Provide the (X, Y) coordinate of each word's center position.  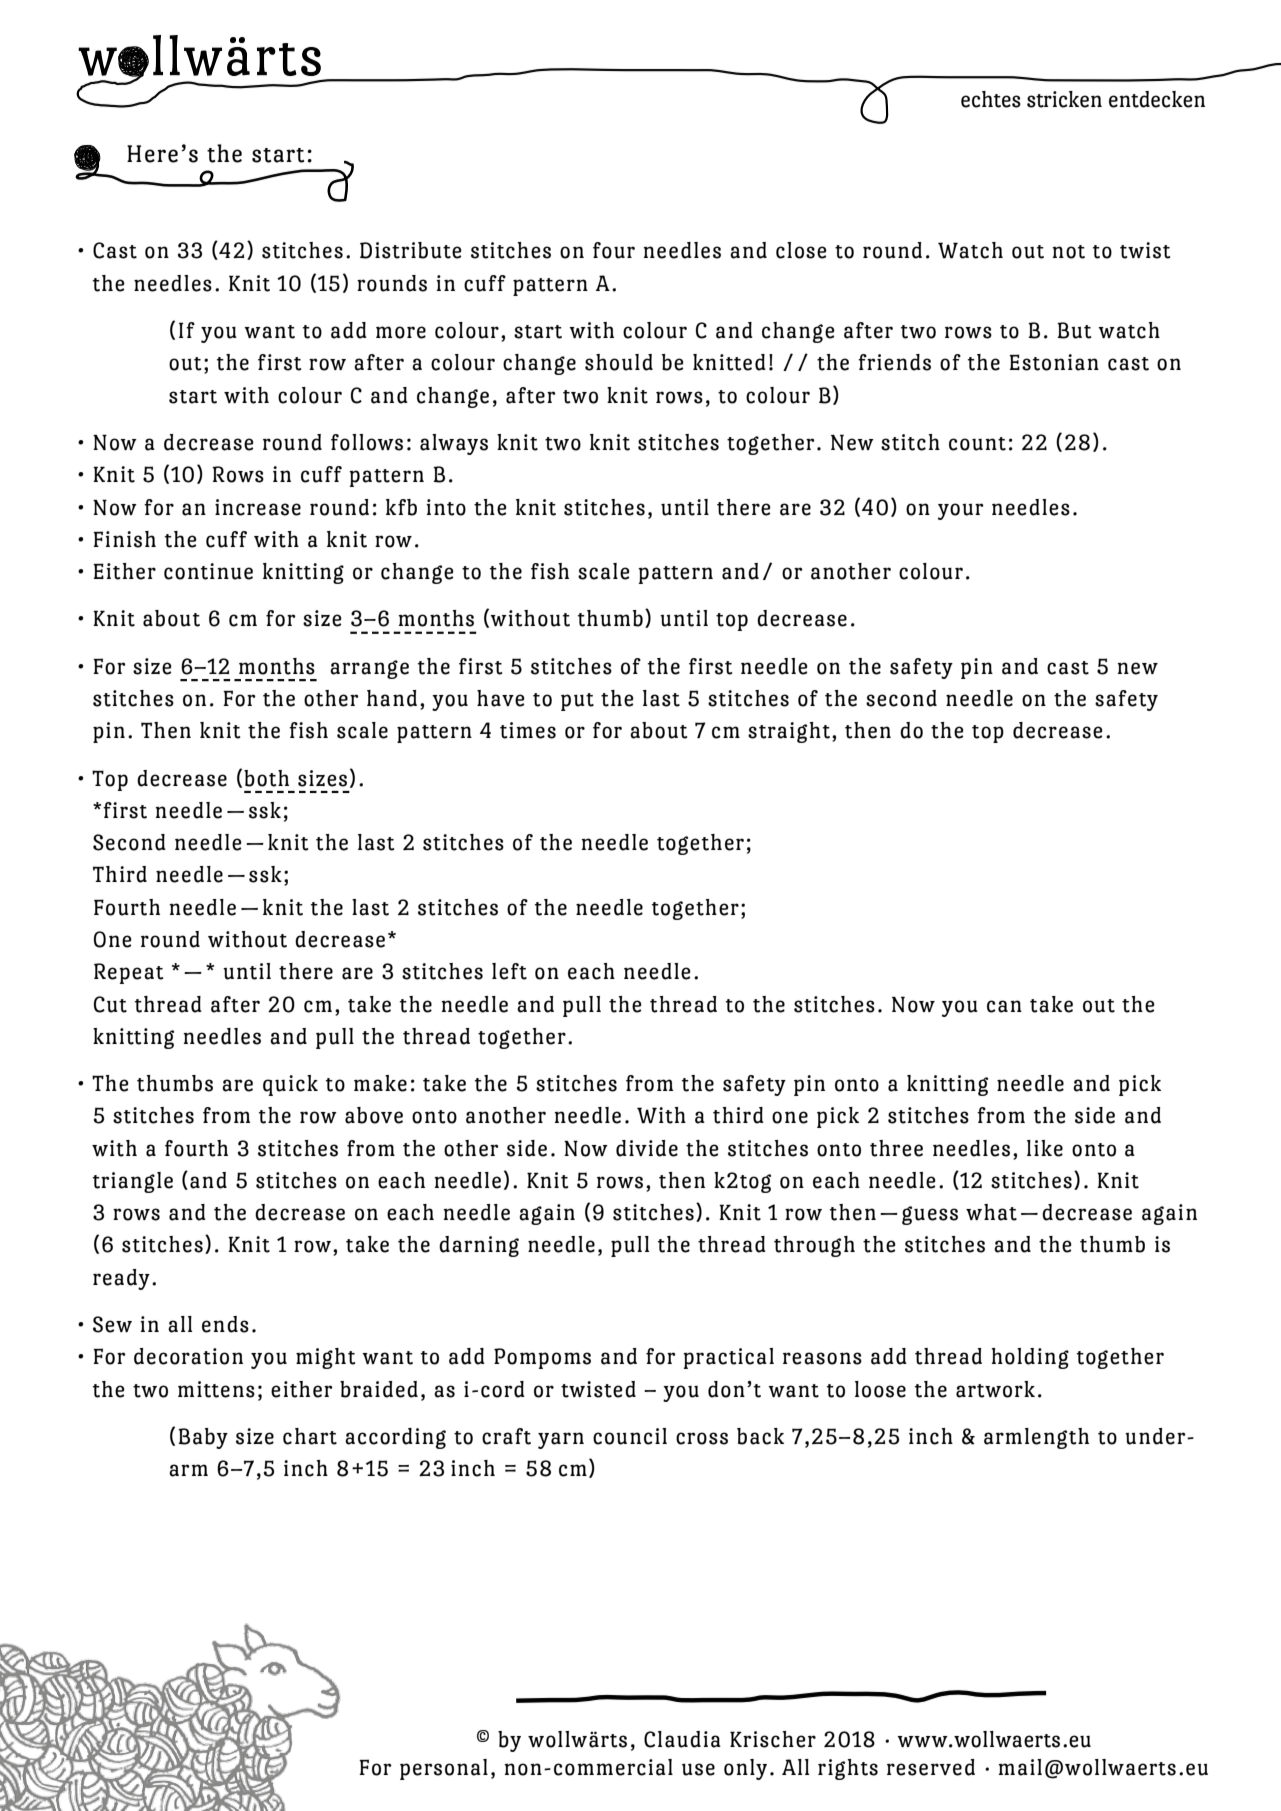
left (509, 971)
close (801, 250)
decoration (188, 1356)
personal (444, 1769)
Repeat (129, 973)
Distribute (411, 250)
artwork (995, 1389)
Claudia (682, 1739)
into (446, 507)
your (961, 511)
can (1004, 1006)
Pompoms (542, 1358)
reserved (931, 1767)
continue (208, 571)
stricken (1064, 99)
